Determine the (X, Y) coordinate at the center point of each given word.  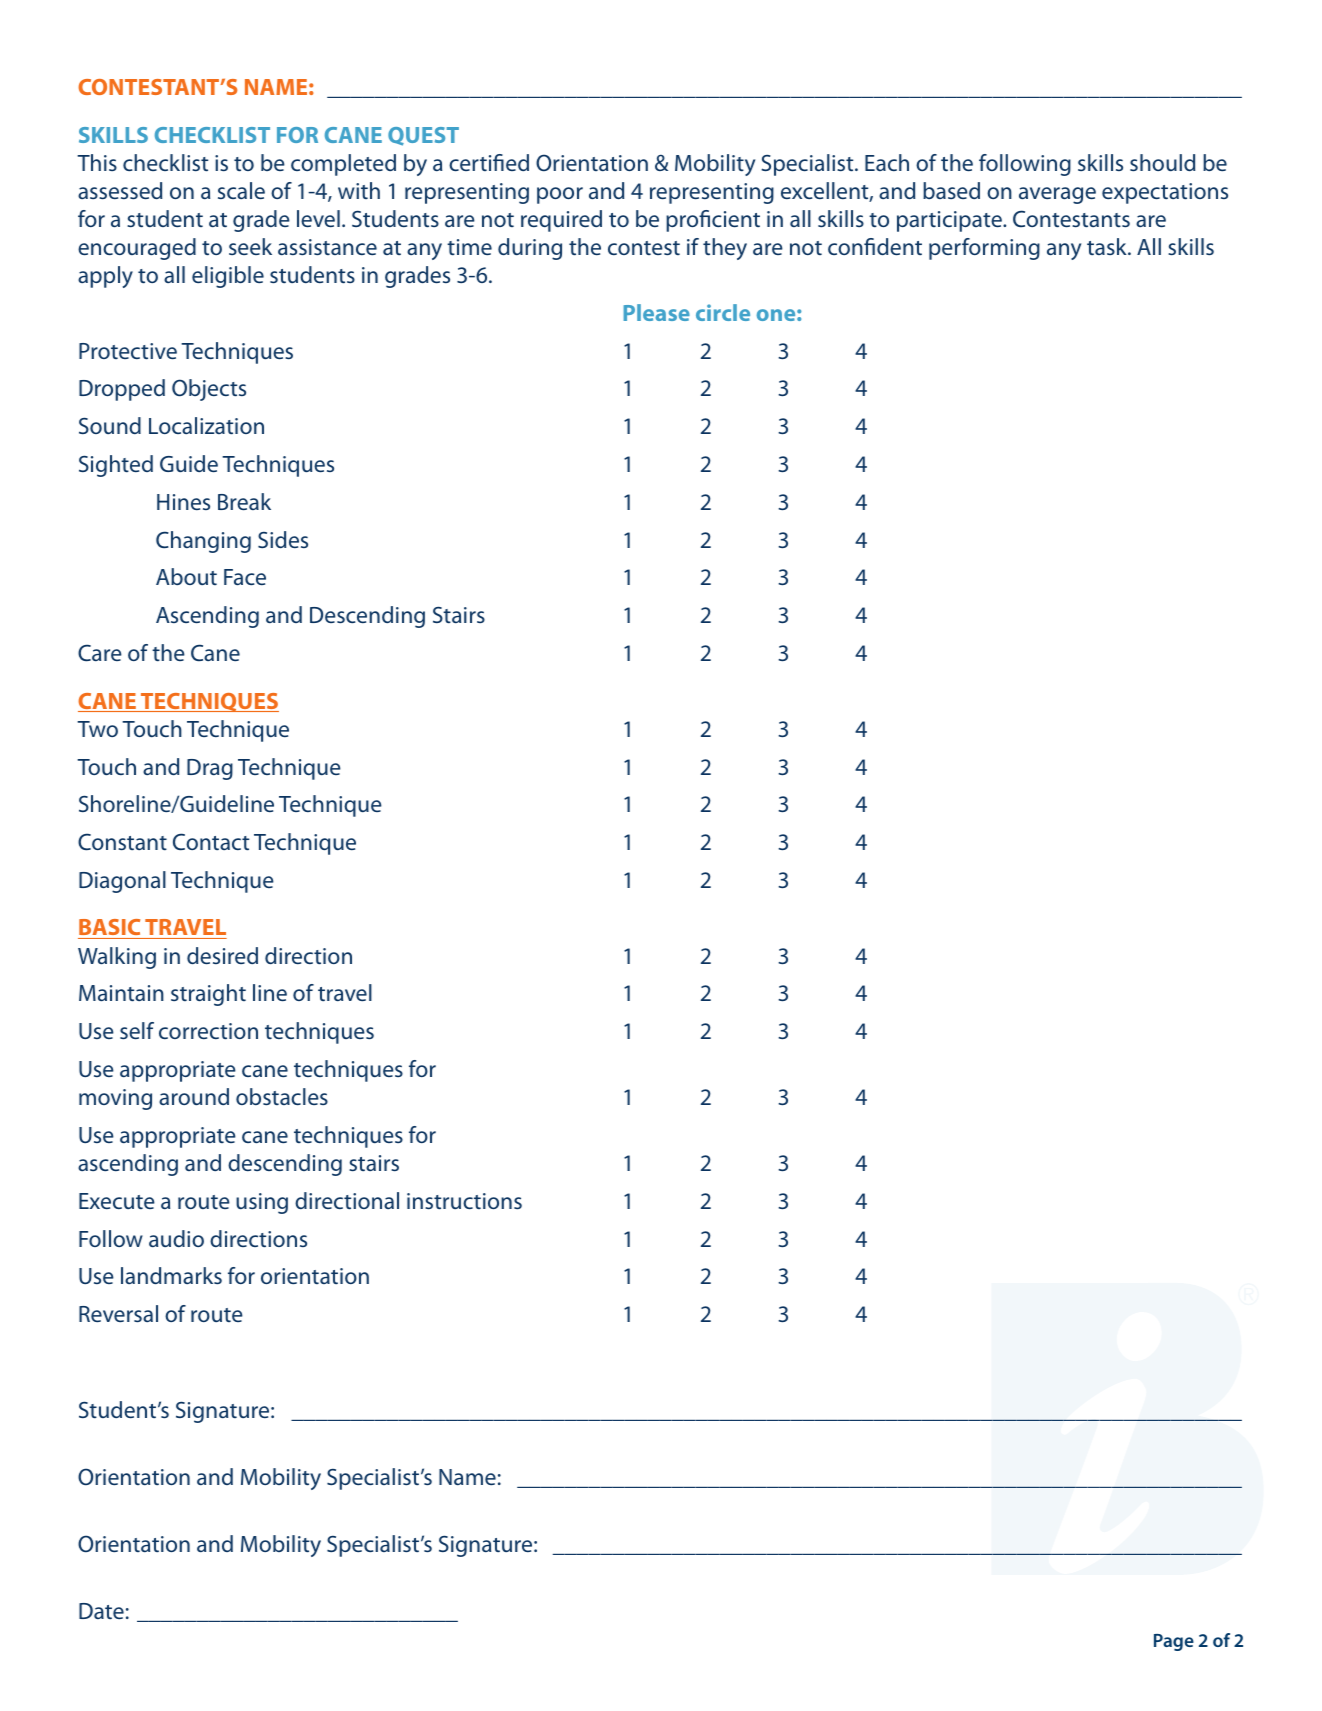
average (1057, 195)
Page (1174, 1642)
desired (222, 955)
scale (241, 190)
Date (101, 1611)
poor (560, 195)
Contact (211, 842)
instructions (464, 1201)
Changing (203, 542)
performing (984, 249)
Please (656, 312)
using (262, 1203)
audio (176, 1238)
